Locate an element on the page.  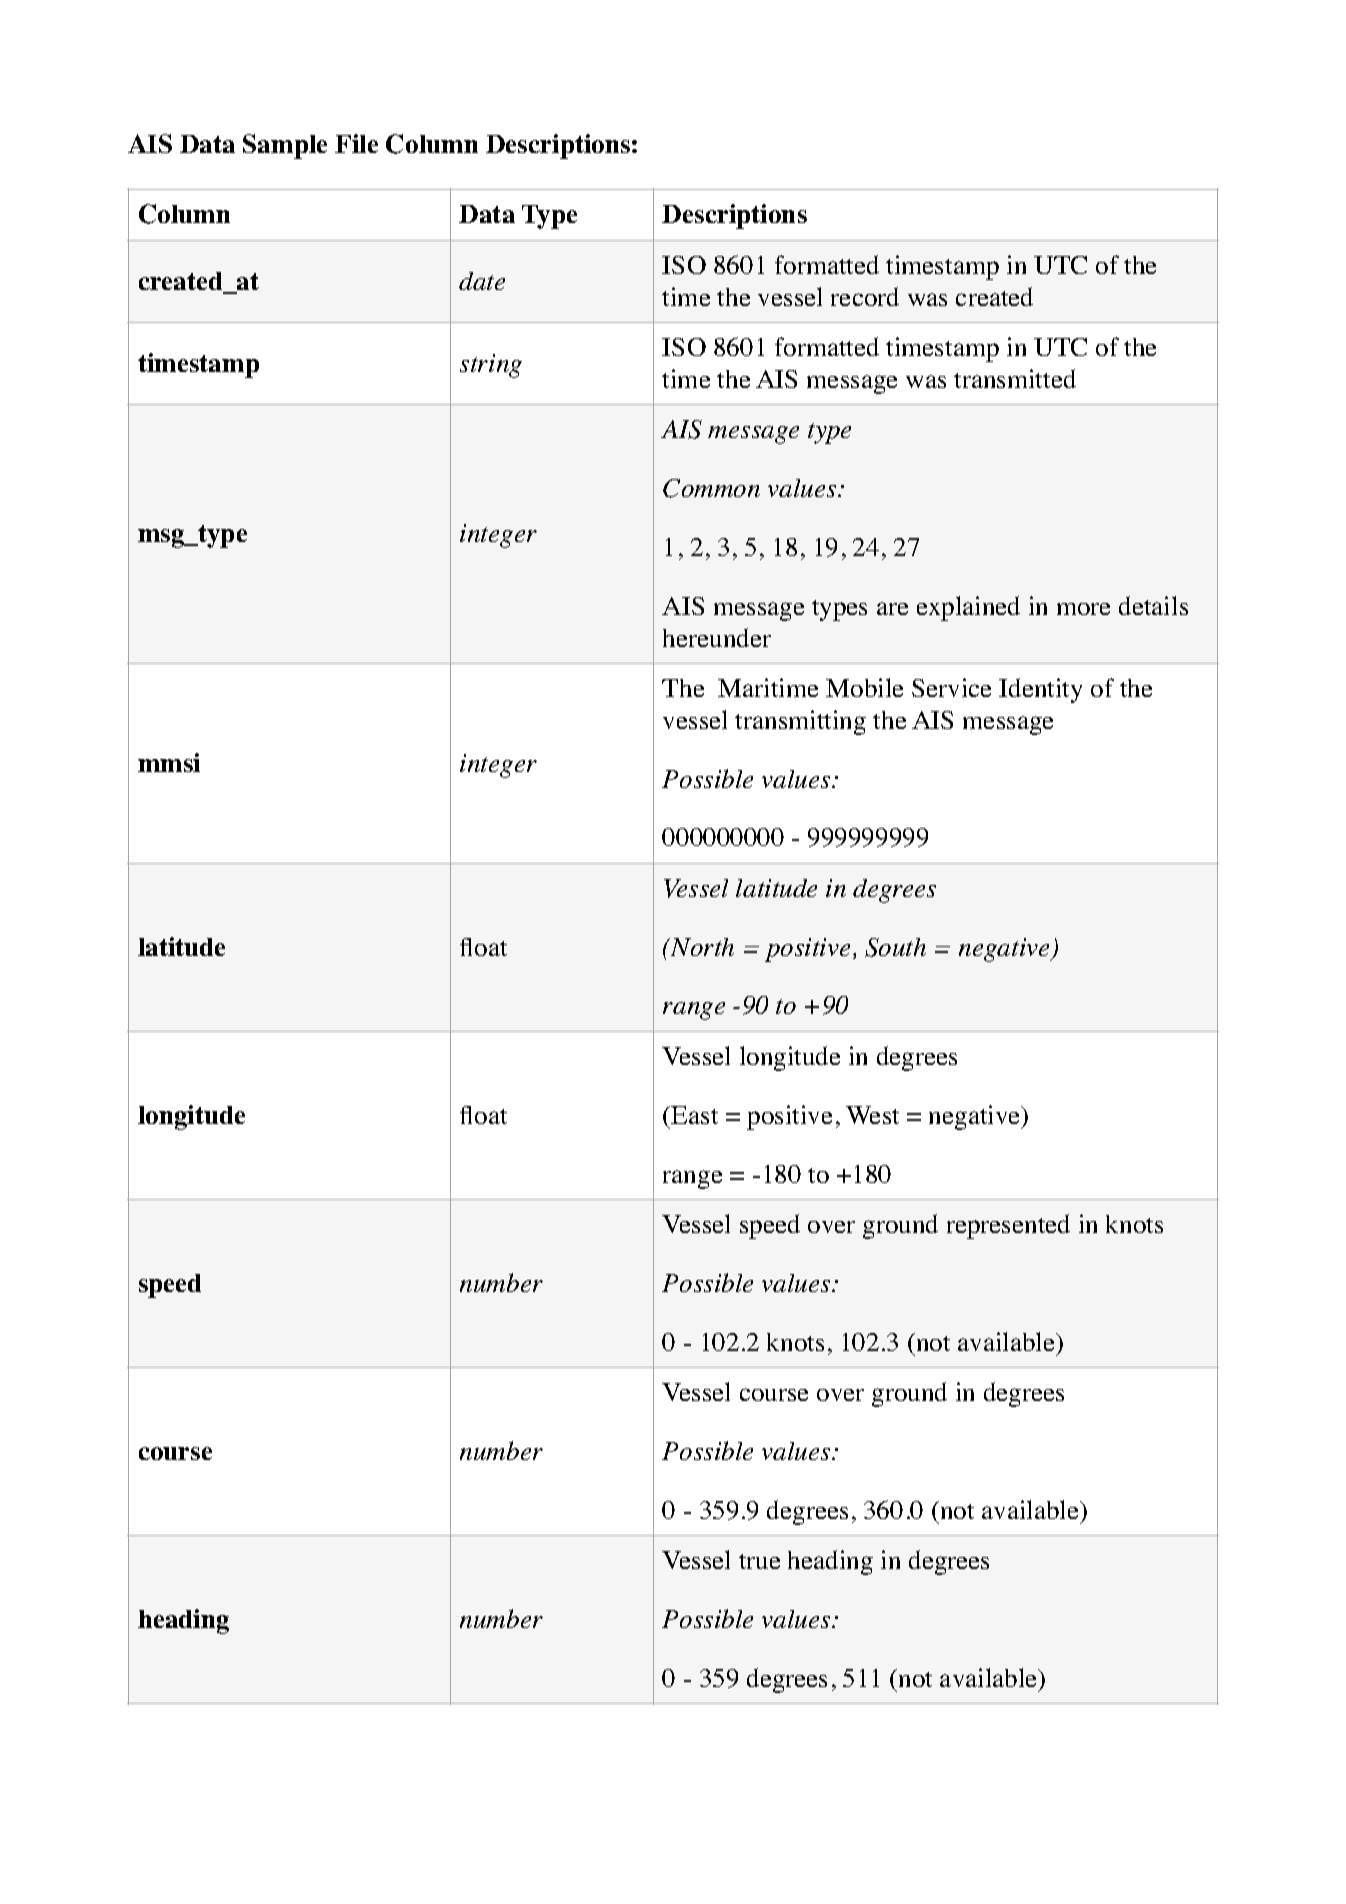
South is located at coordinates (895, 947).
